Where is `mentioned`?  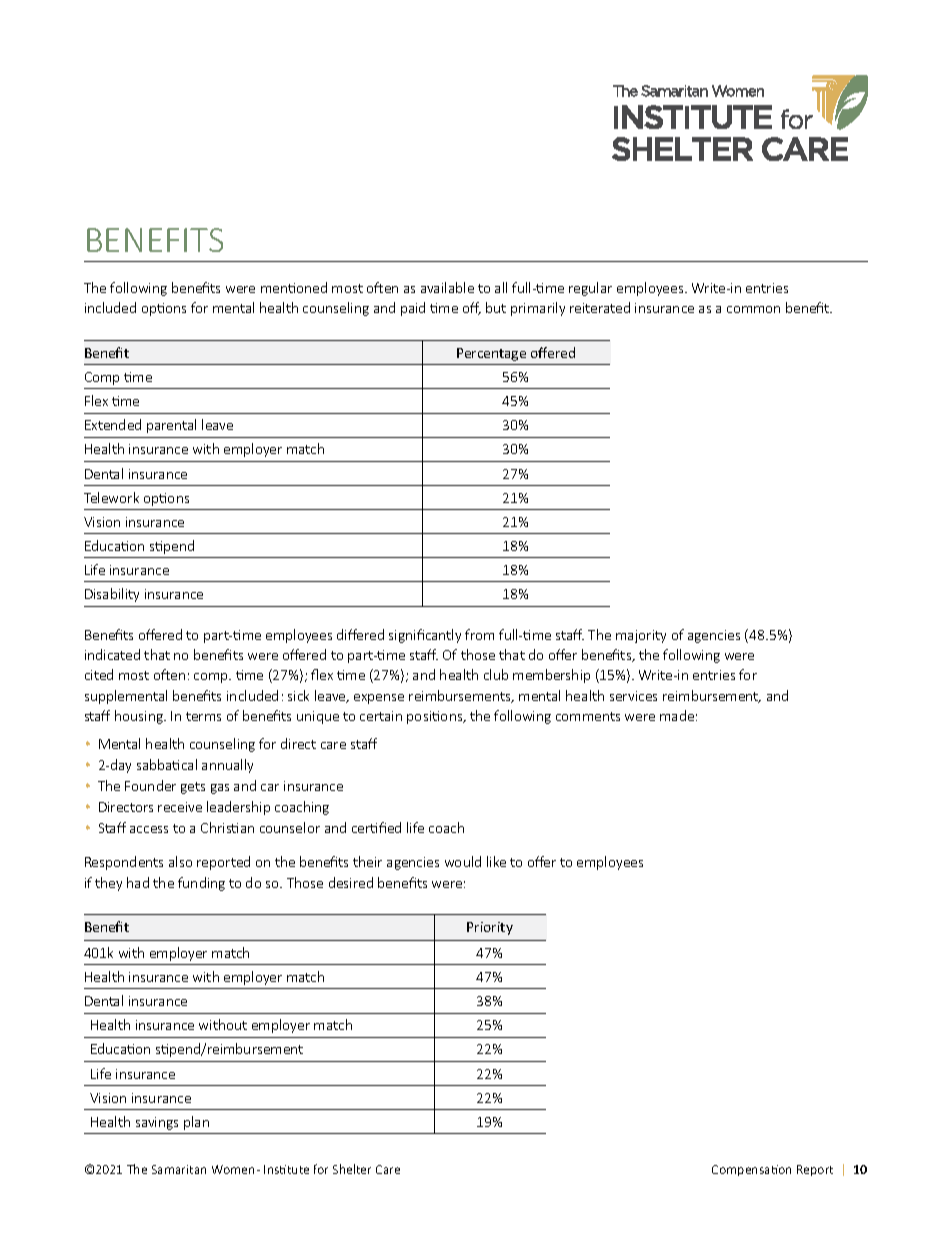
mentioned is located at coordinates (294, 287).
